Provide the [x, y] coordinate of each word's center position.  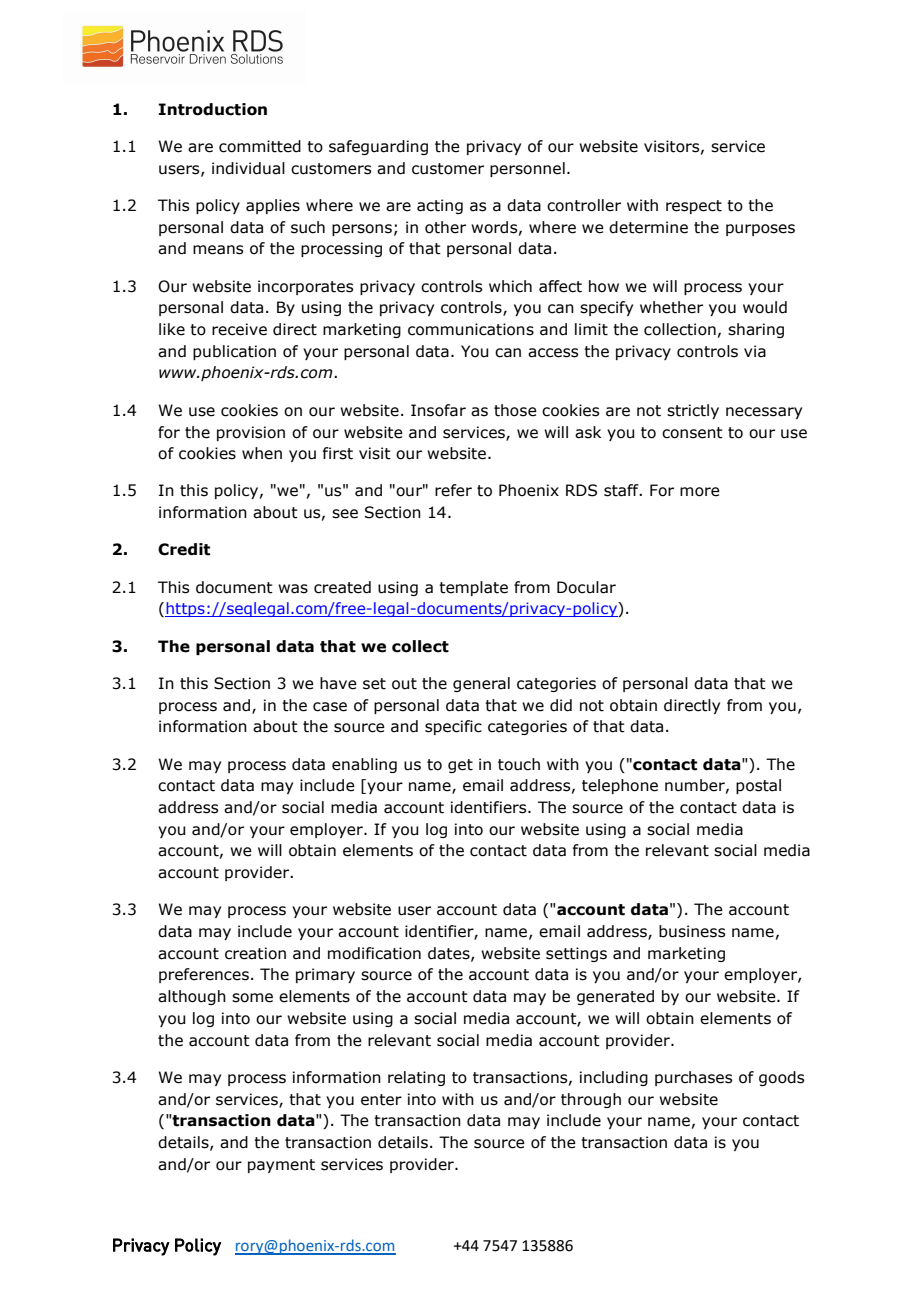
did [561, 705]
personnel [527, 169]
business [692, 931]
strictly [693, 411]
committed [260, 146]
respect [694, 207]
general [481, 684]
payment [281, 1166]
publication [234, 352]
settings [576, 954]
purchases [693, 1078]
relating [416, 1078]
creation [255, 953]
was [293, 589]
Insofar [438, 410]
